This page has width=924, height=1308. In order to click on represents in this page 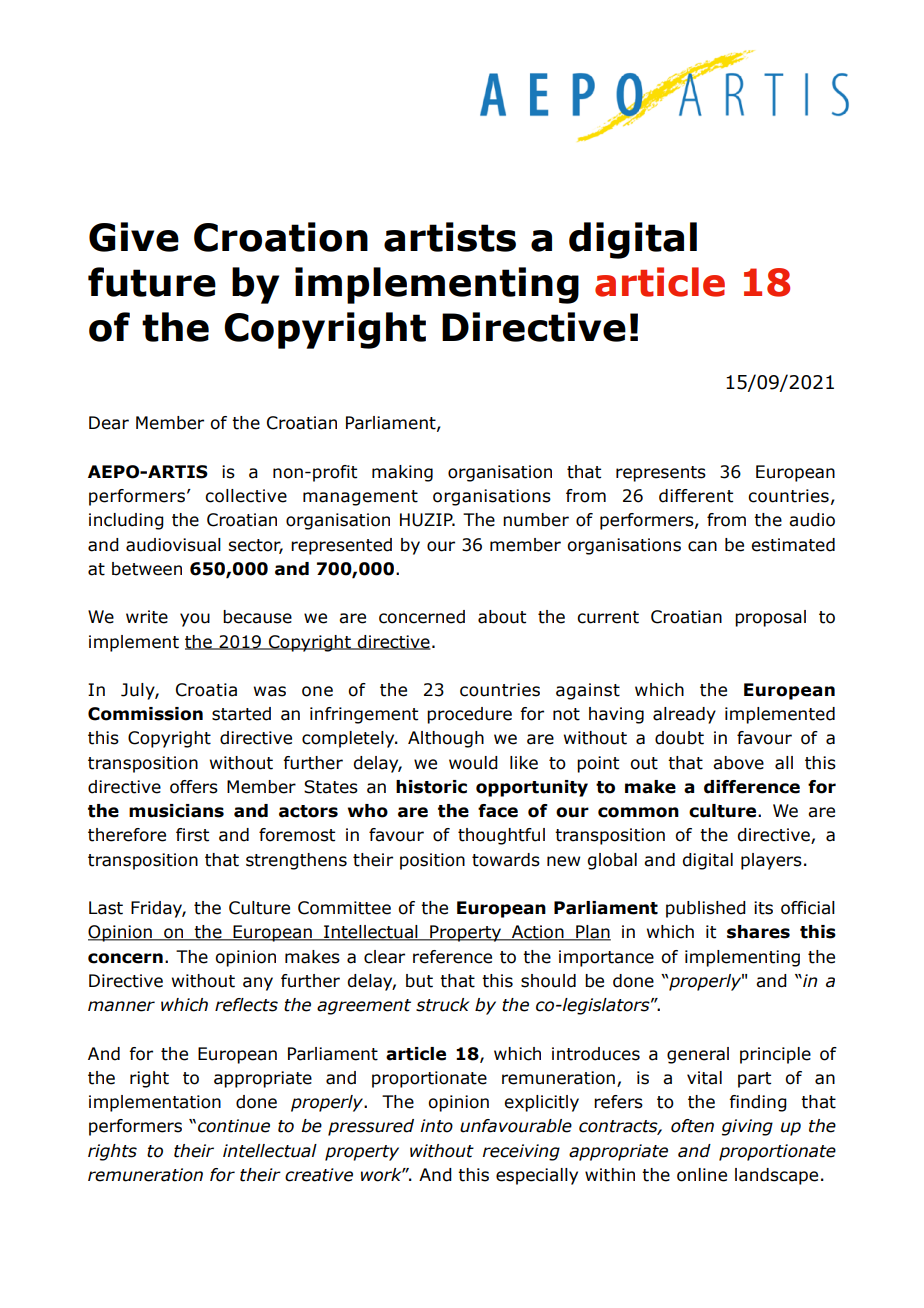, I will do `click(661, 474)`.
